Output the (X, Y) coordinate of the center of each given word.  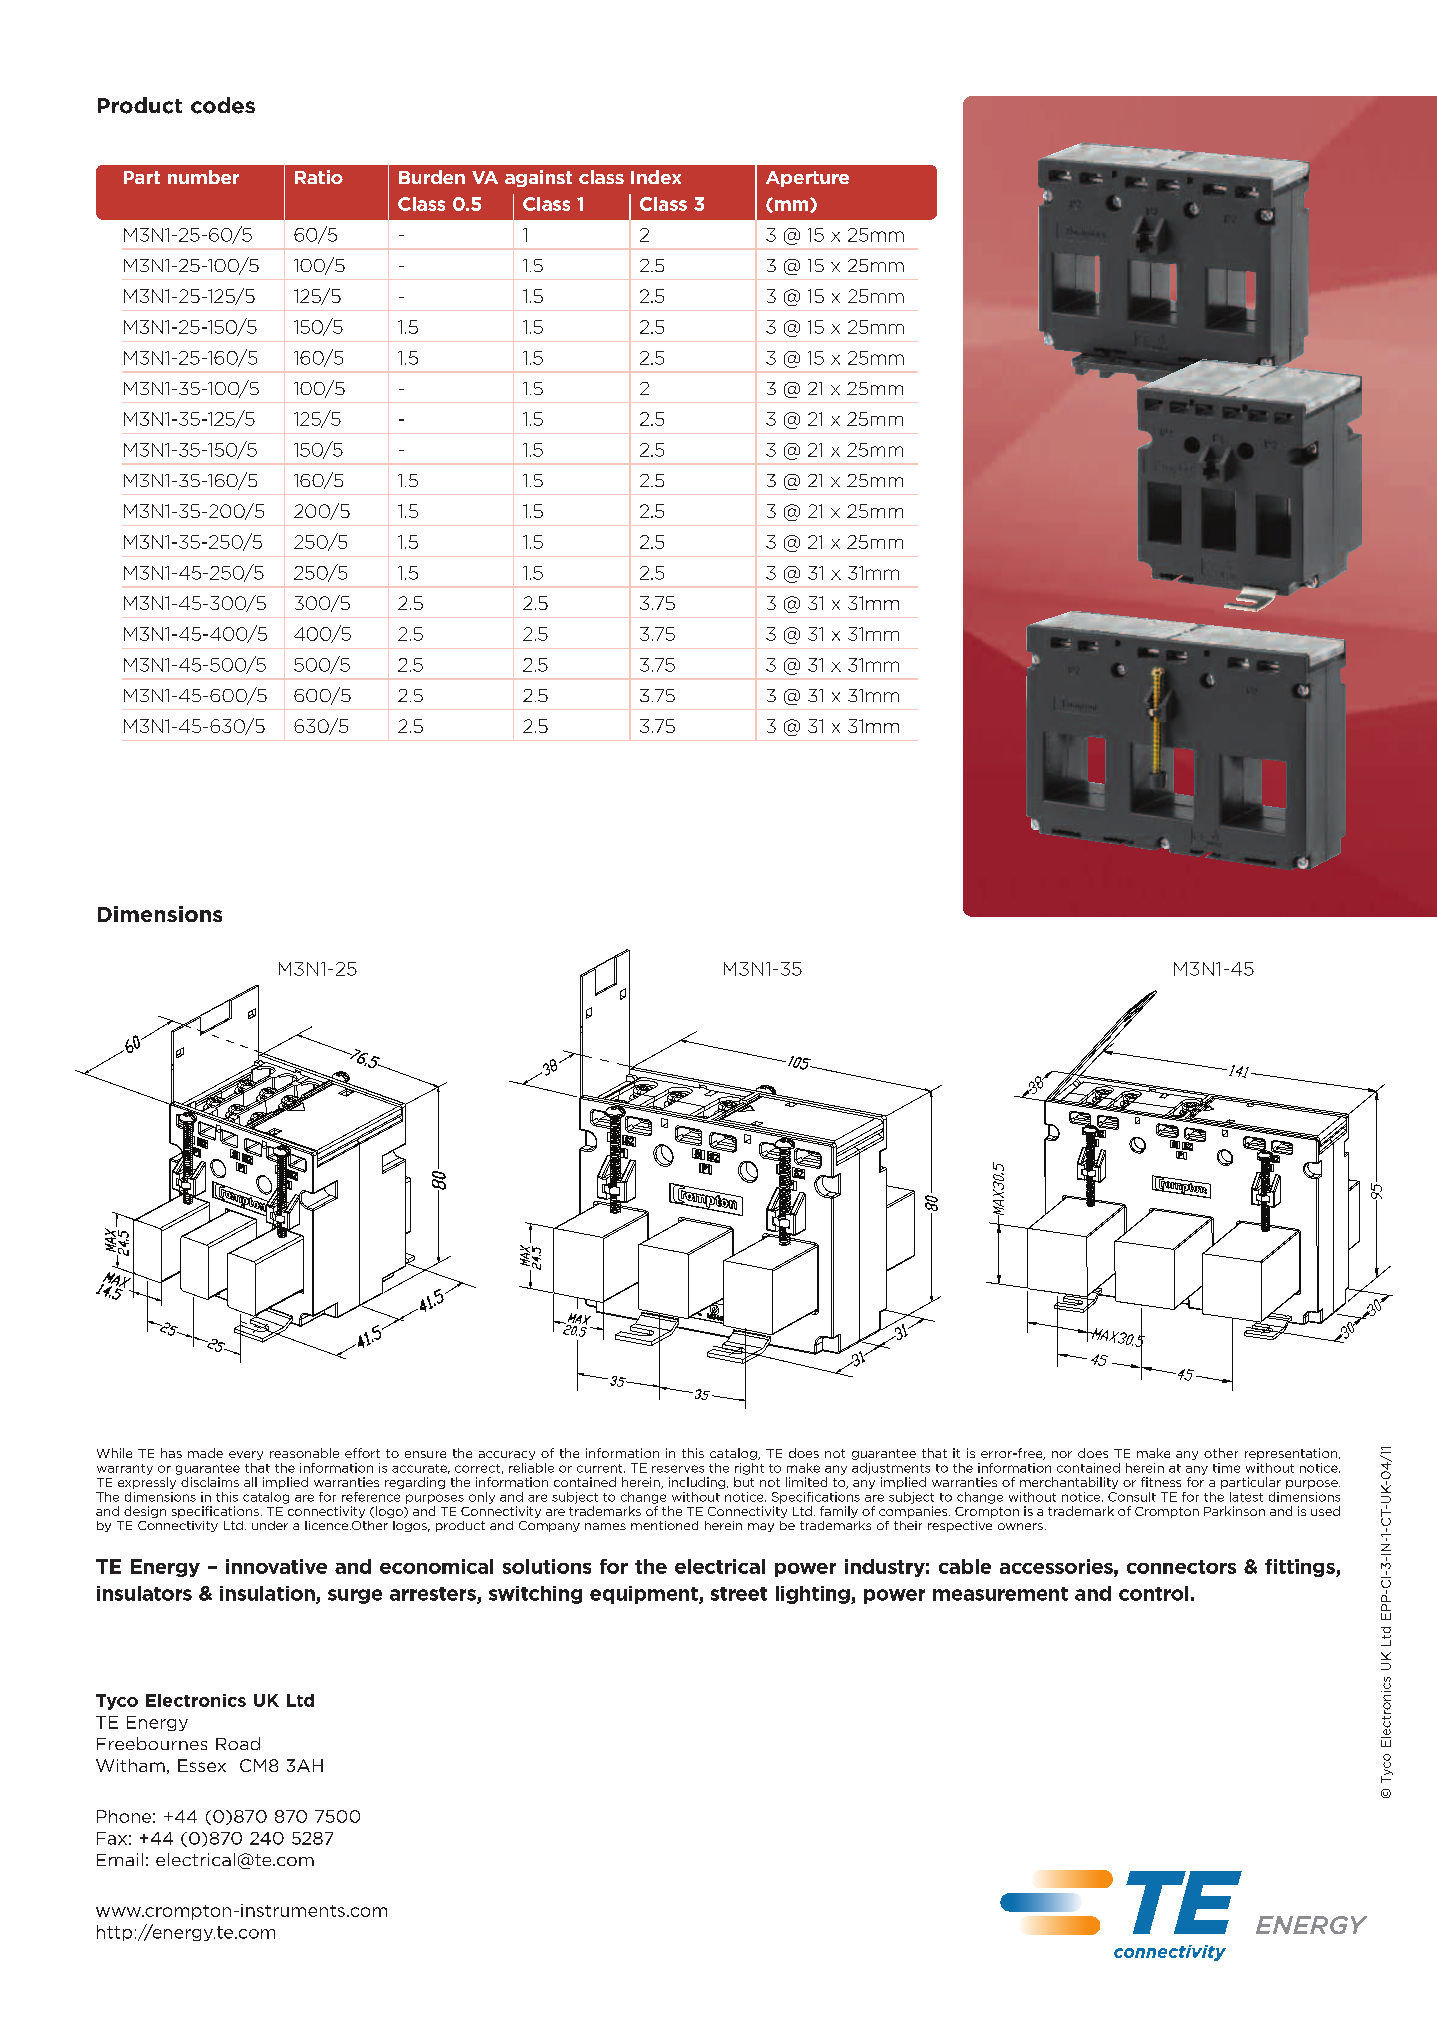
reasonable (304, 1453)
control (1153, 1593)
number (203, 177)
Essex (202, 1765)
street (739, 1594)
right (749, 1469)
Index (656, 177)
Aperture (807, 179)
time (1226, 1468)
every (246, 1455)
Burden (432, 177)
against (538, 178)
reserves (678, 1469)
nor (1062, 1454)
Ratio (319, 177)
